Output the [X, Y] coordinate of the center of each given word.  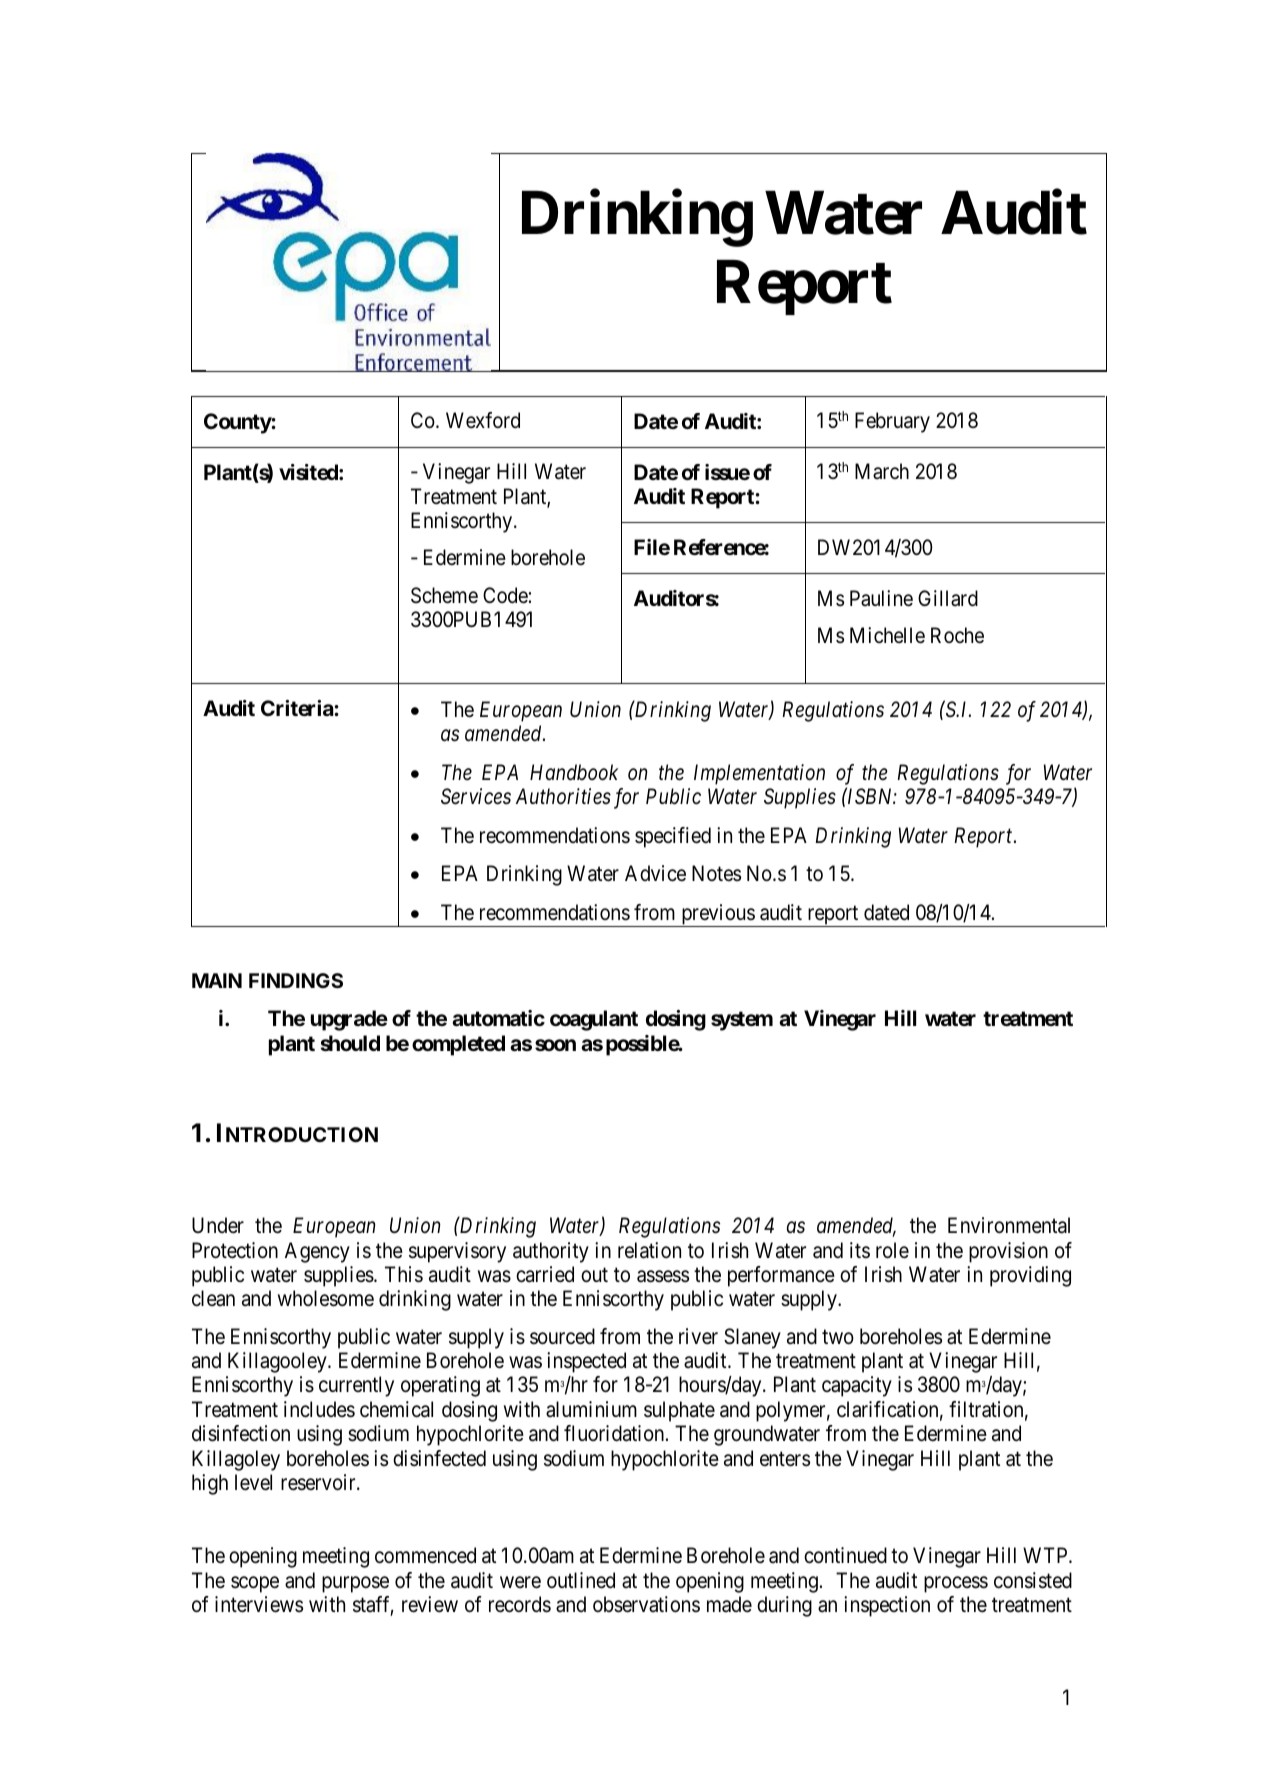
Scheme [444, 595]
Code [505, 595]
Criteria [298, 708]
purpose [355, 1584]
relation [649, 1250]
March [882, 471]
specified [673, 837]
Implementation [759, 774]
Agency [317, 1252]
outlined [581, 1580]
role [892, 1250]
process [956, 1584]
